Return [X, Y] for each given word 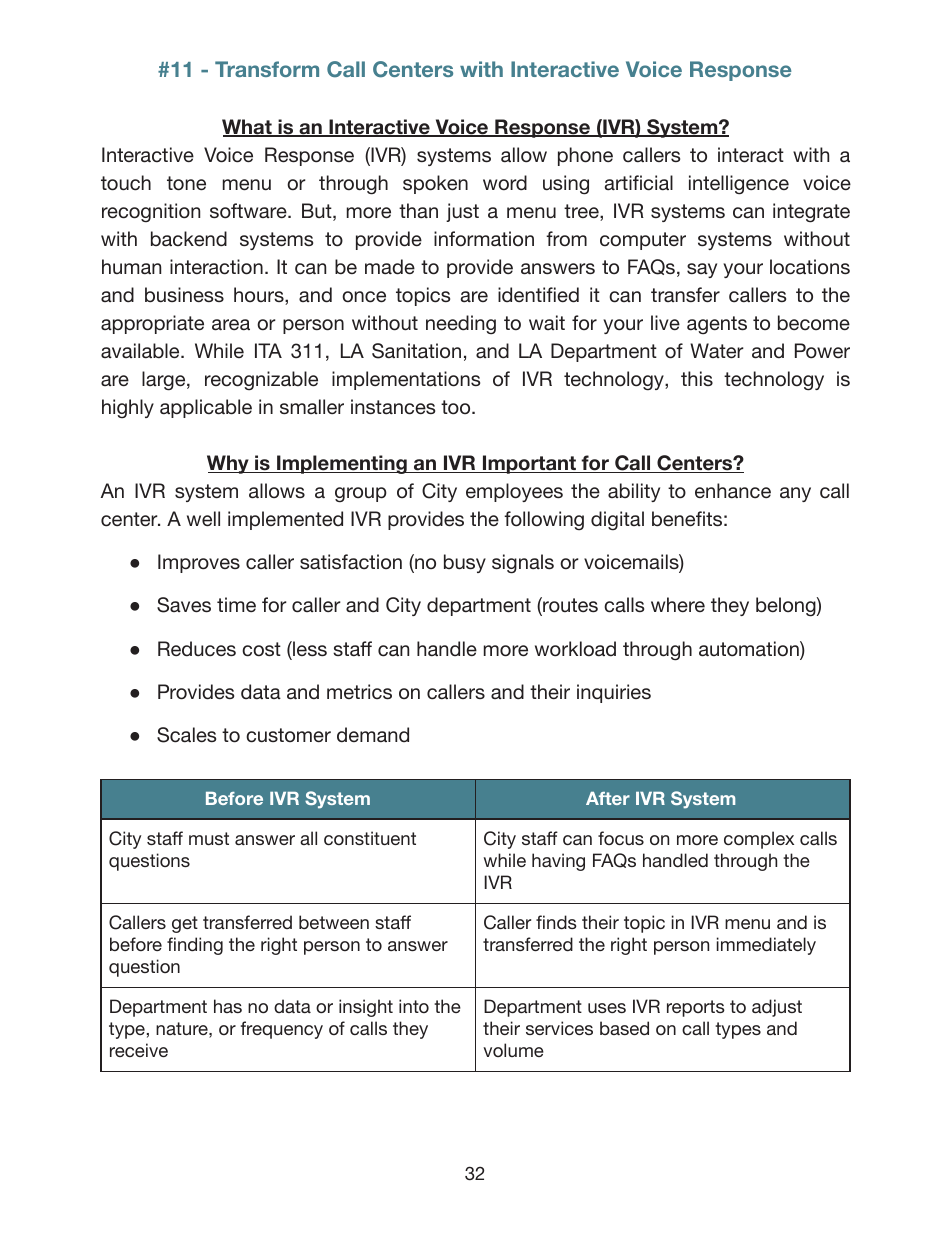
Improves [199, 563]
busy [465, 563]
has [228, 1006]
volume [513, 1050]
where [678, 604]
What [248, 128]
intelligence [739, 185]
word [505, 183]
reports [696, 1008]
